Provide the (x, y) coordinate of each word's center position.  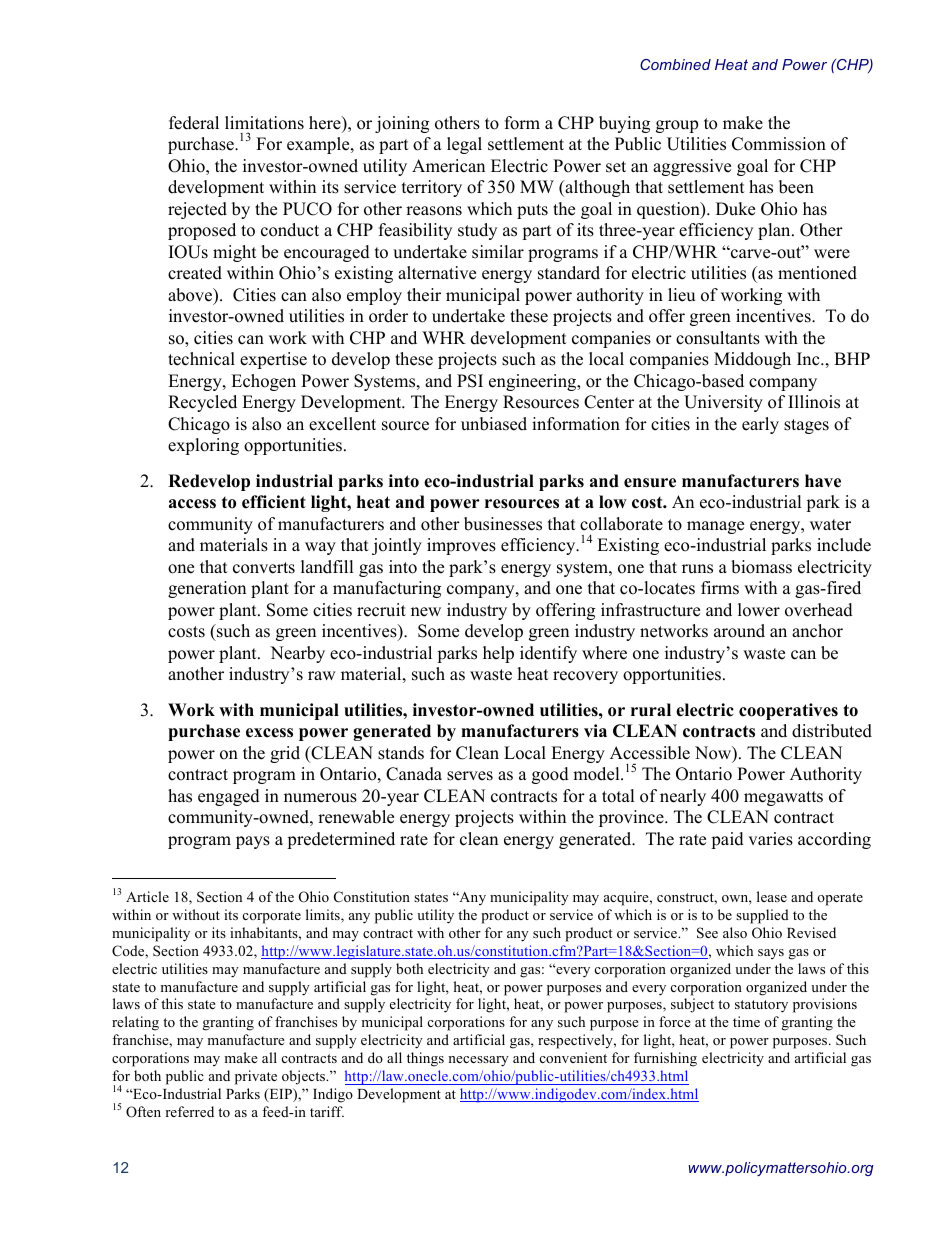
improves (461, 546)
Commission (779, 144)
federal (194, 123)
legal (464, 145)
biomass (761, 567)
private (256, 1077)
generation (207, 589)
